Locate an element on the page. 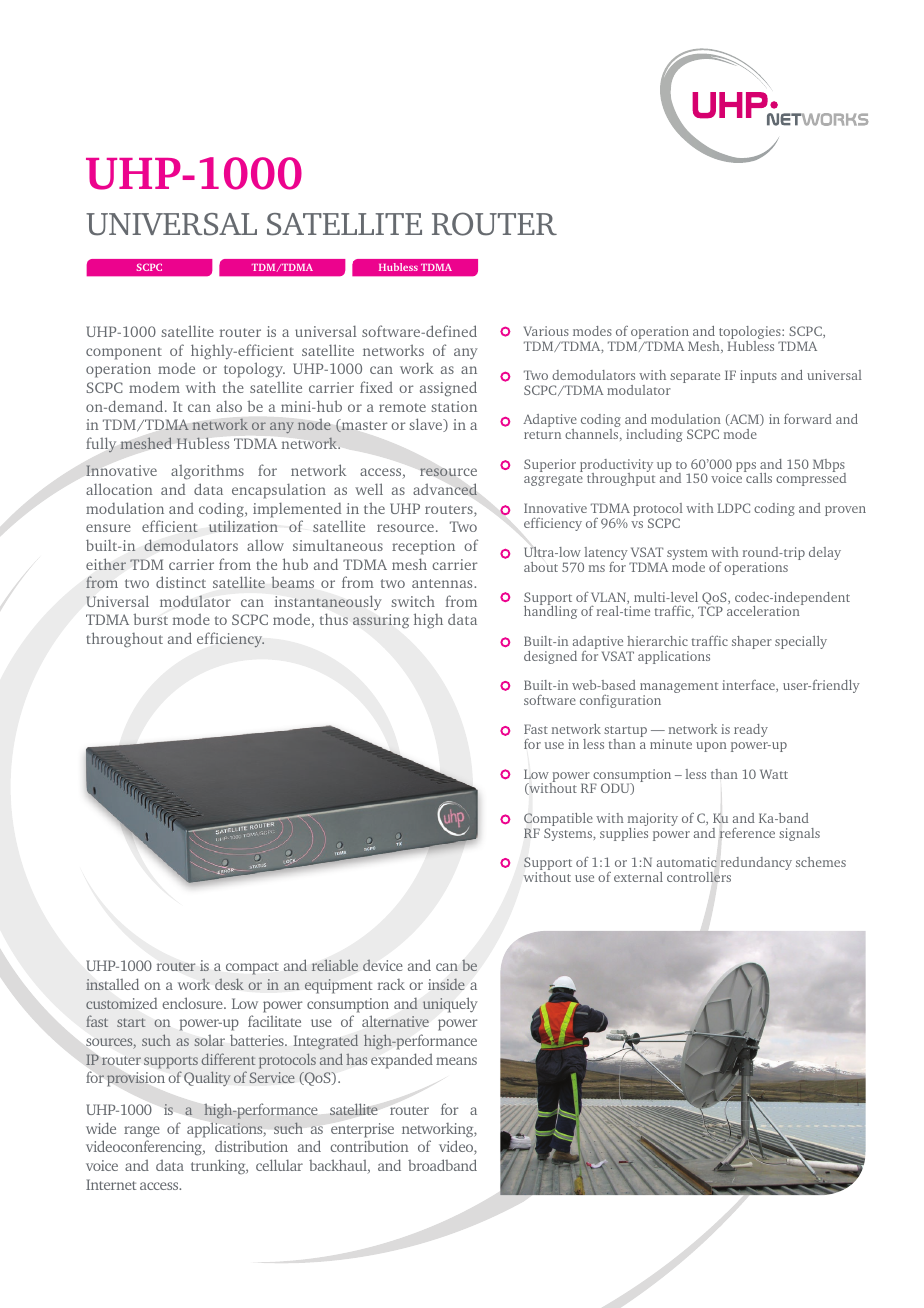  throughout is located at coordinates (124, 640).
